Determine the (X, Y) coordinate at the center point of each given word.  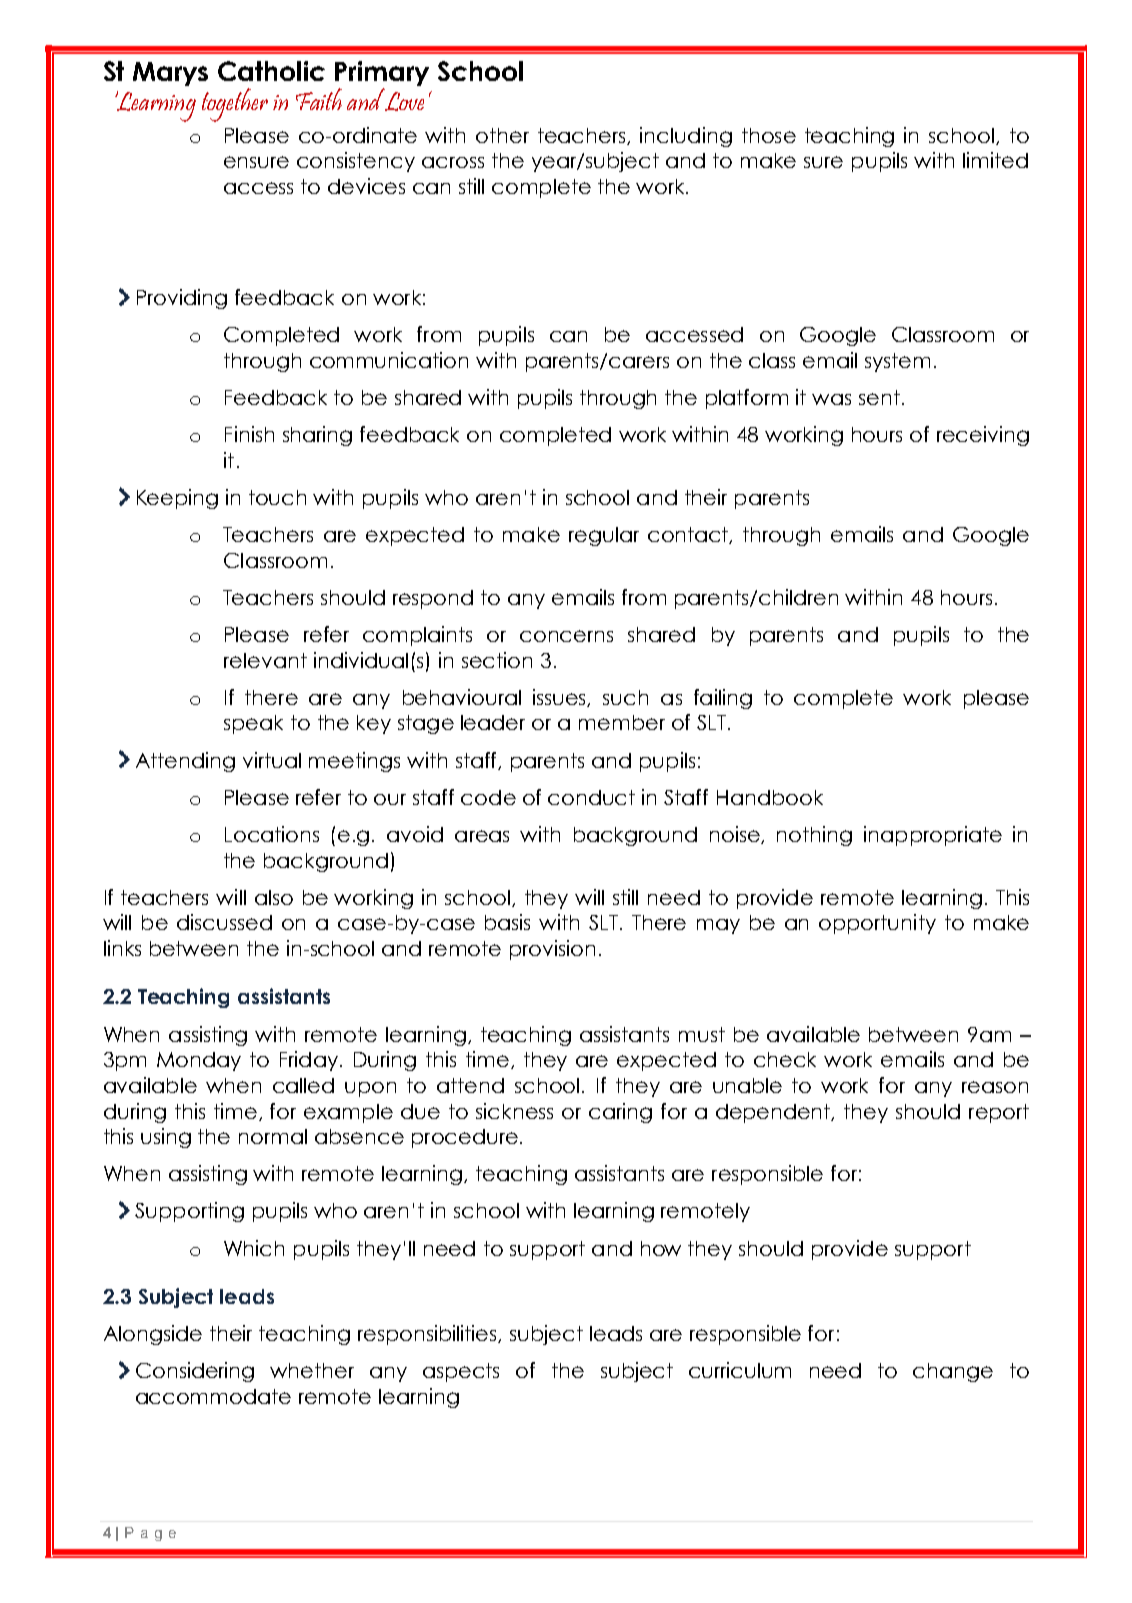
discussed (224, 922)
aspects (461, 1372)
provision (552, 950)
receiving (983, 436)
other (502, 135)
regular (604, 536)
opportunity (877, 924)
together (235, 105)
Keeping (177, 499)
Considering (195, 1372)
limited (995, 160)
